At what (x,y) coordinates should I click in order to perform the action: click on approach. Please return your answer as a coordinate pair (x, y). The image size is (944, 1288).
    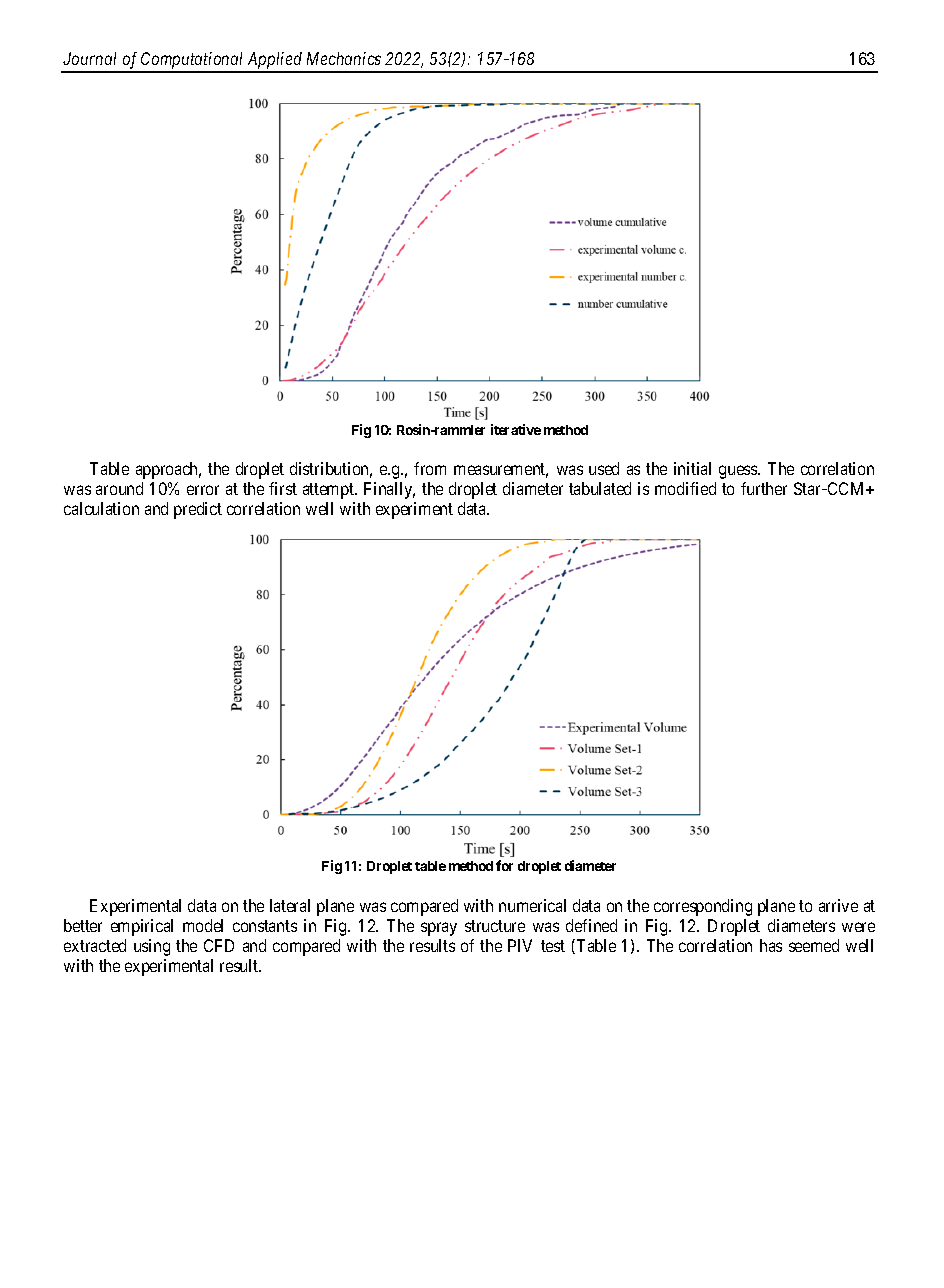
    Looking at the image, I should click on (168, 470).
